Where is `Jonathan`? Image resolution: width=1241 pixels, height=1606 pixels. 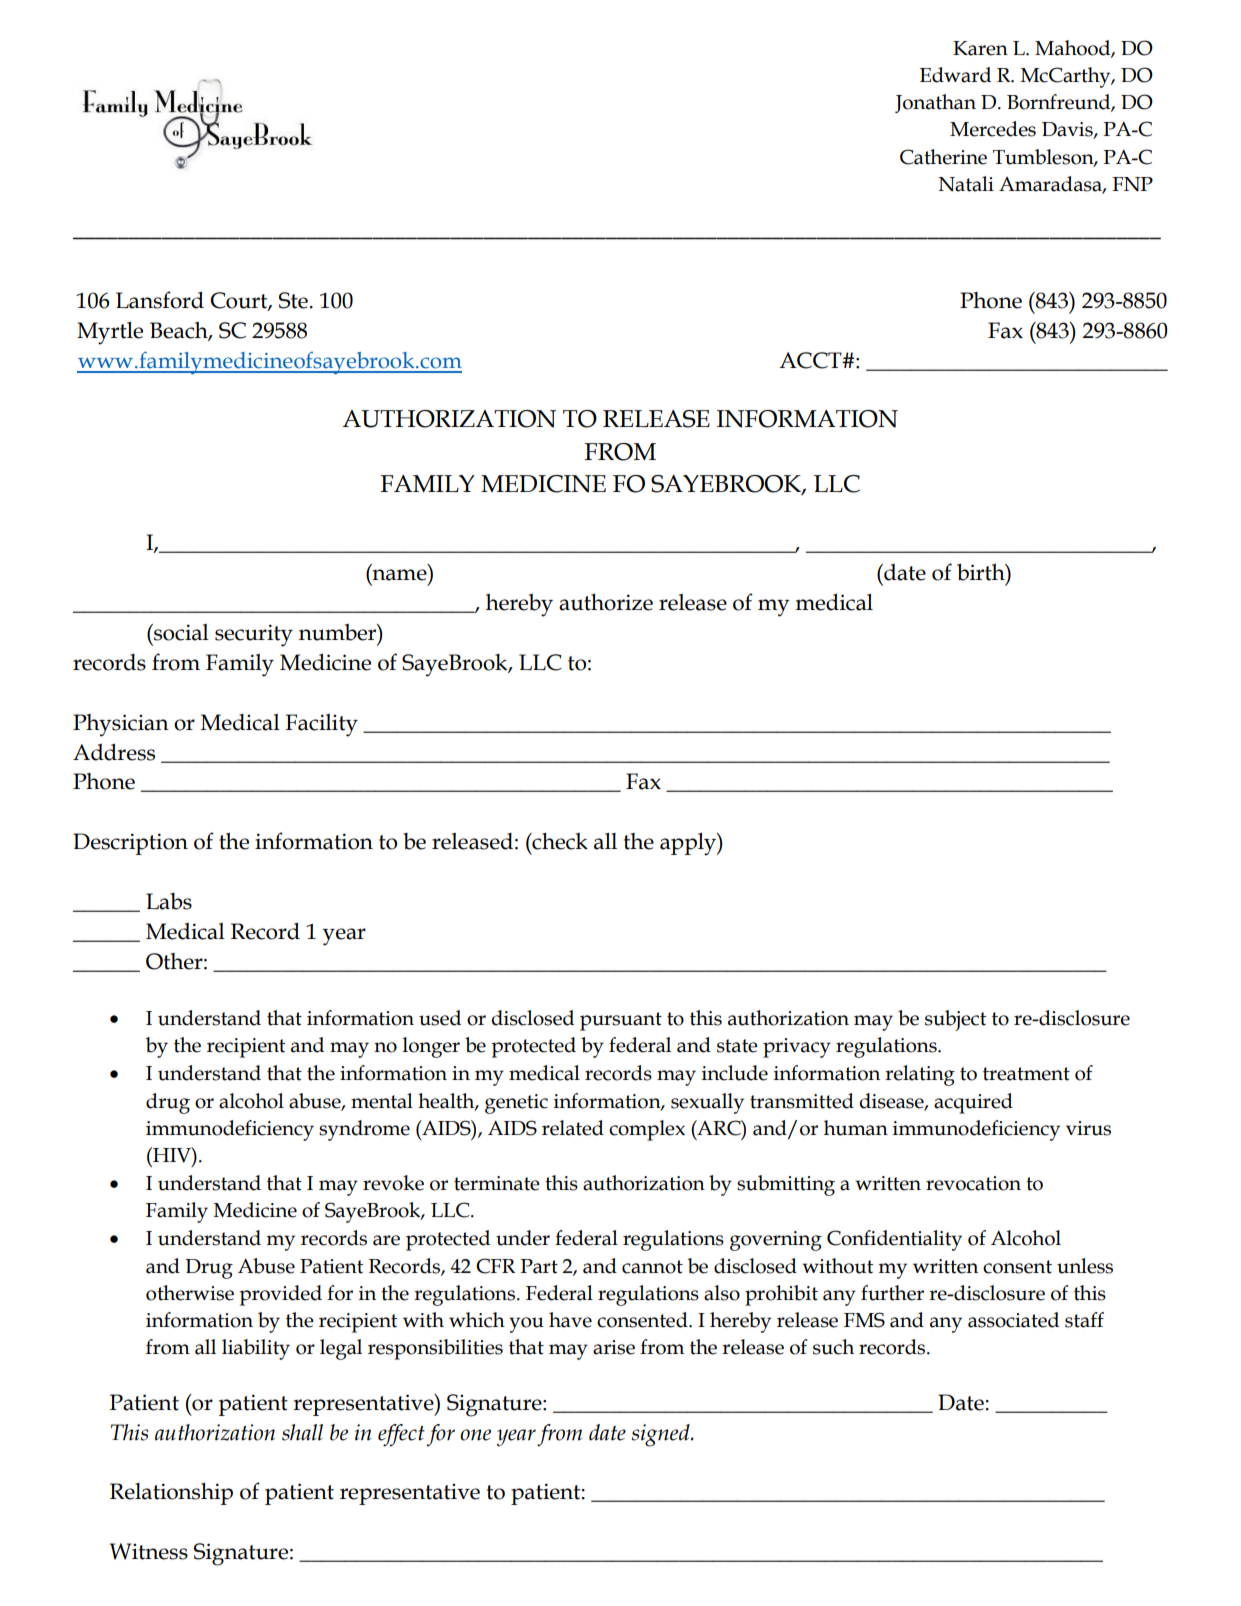
Jonathan is located at coordinates (935, 103).
